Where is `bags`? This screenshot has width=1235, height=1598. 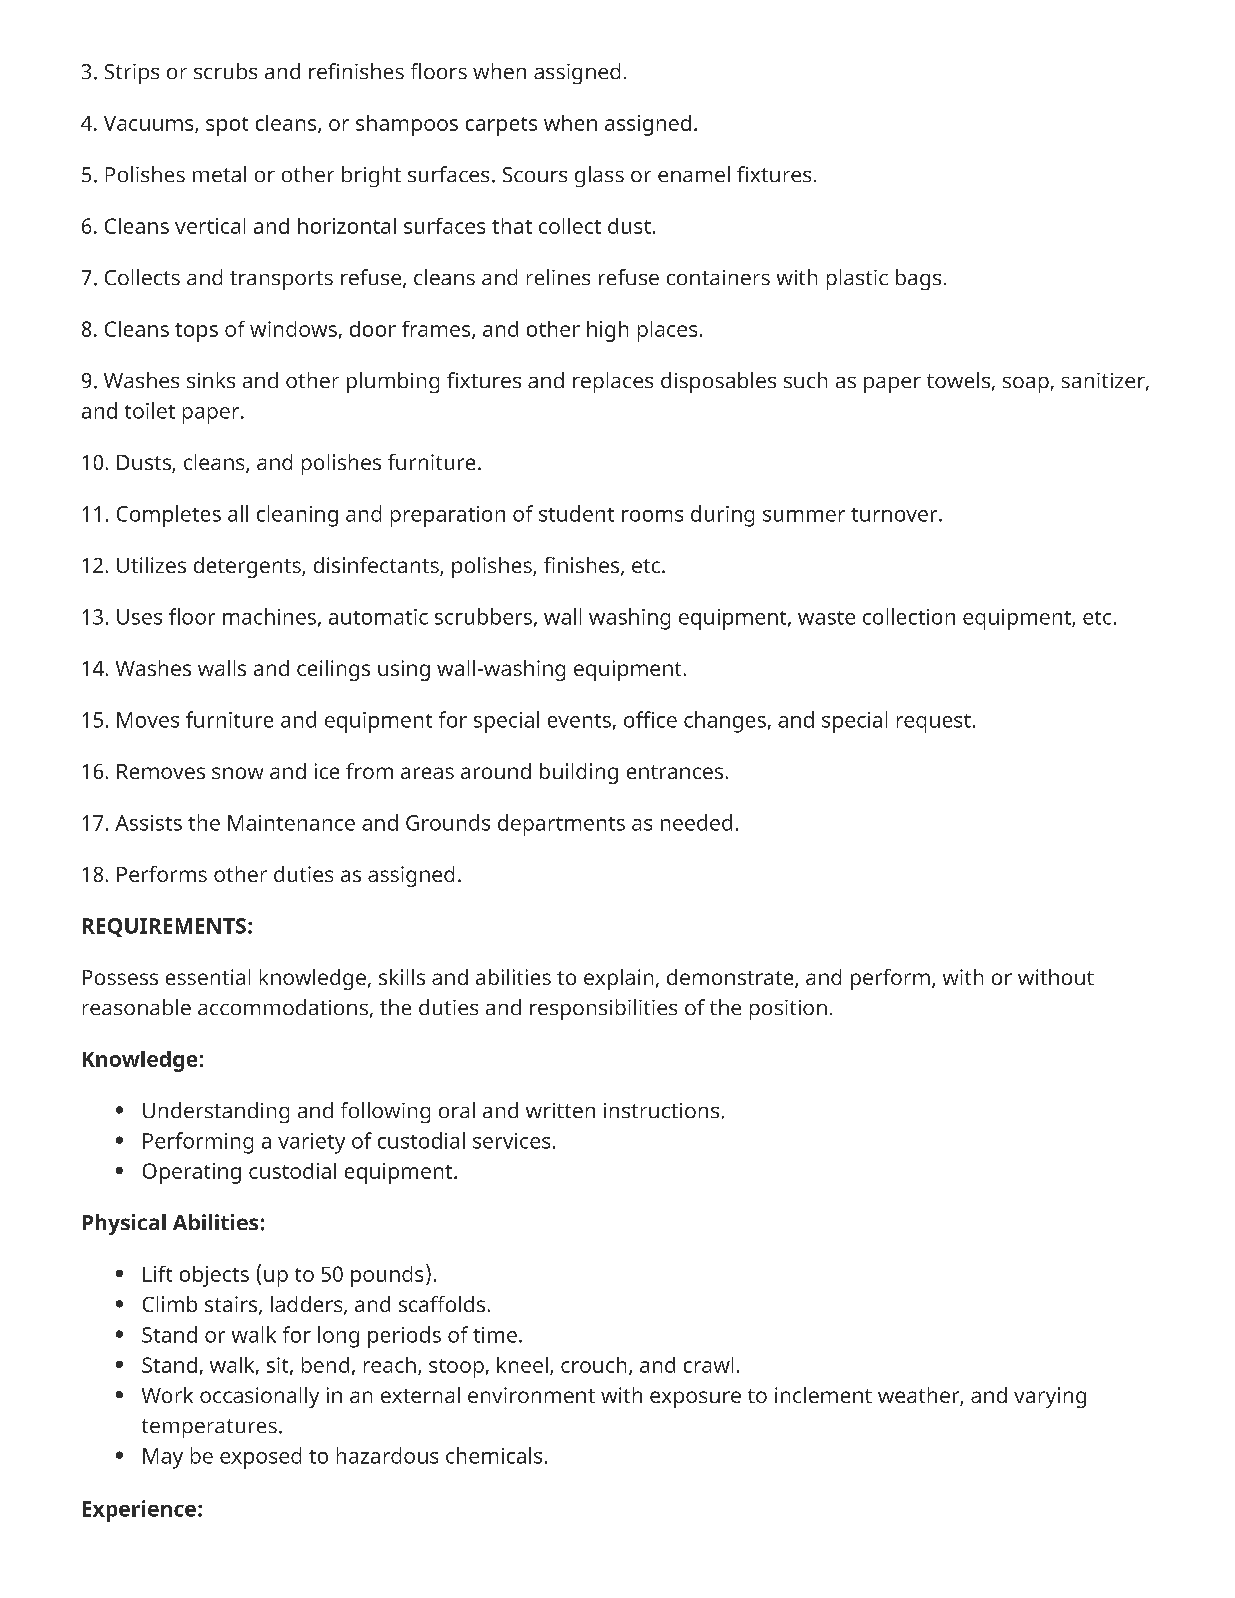 bags is located at coordinates (918, 279).
